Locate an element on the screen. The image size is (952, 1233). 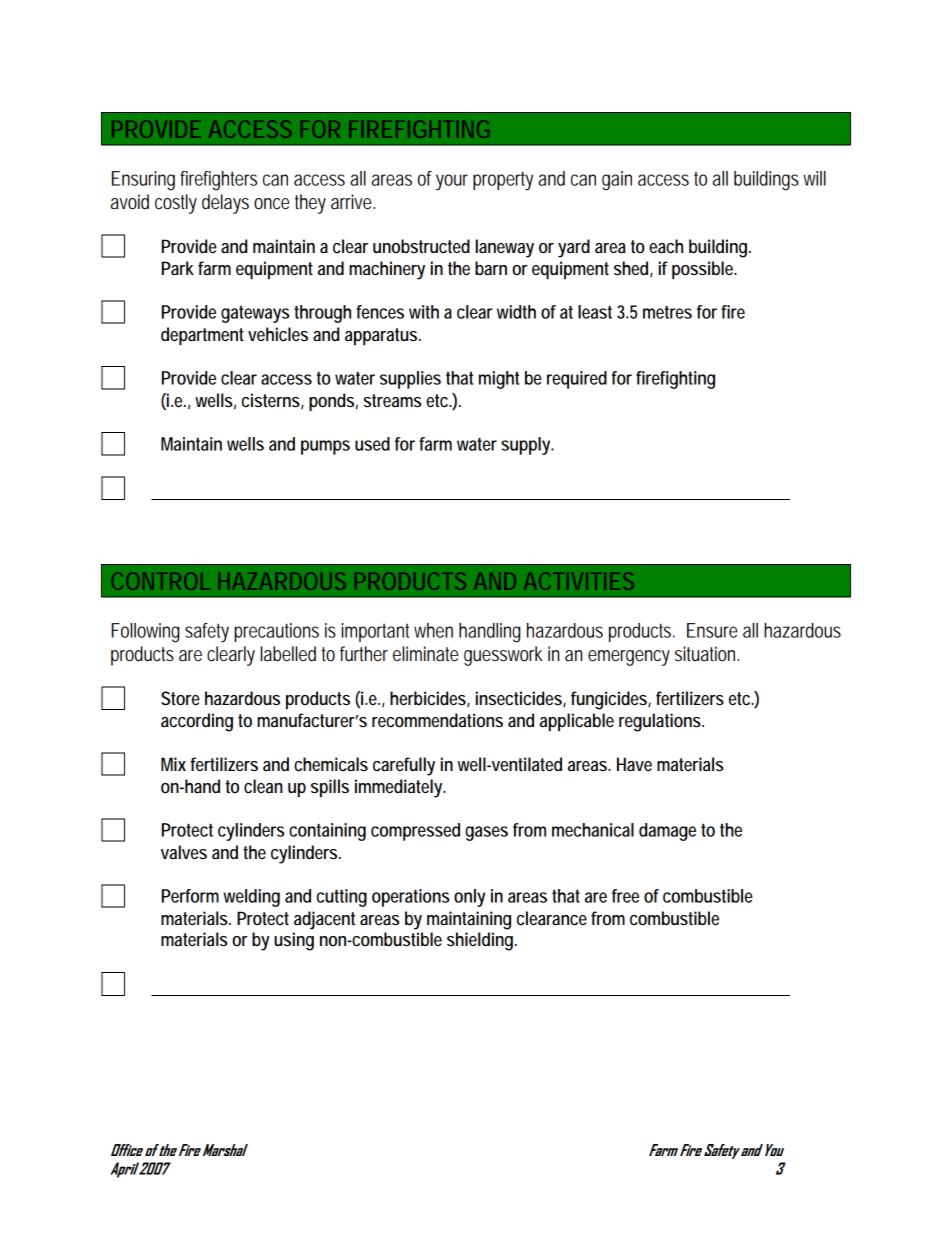
recommendations is located at coordinates (437, 720).
